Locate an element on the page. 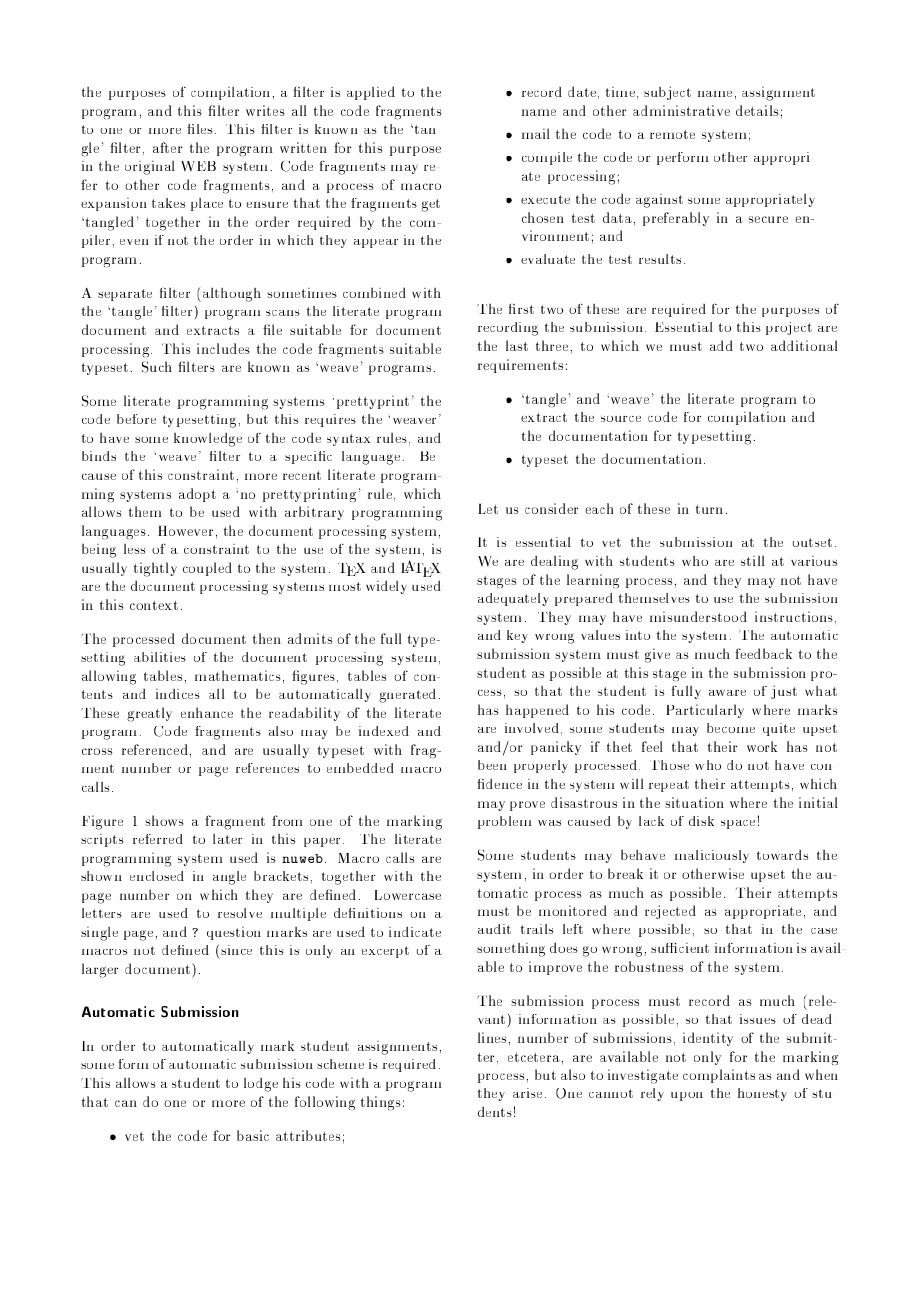 The image size is (924, 1308). rejected is located at coordinates (670, 912).
